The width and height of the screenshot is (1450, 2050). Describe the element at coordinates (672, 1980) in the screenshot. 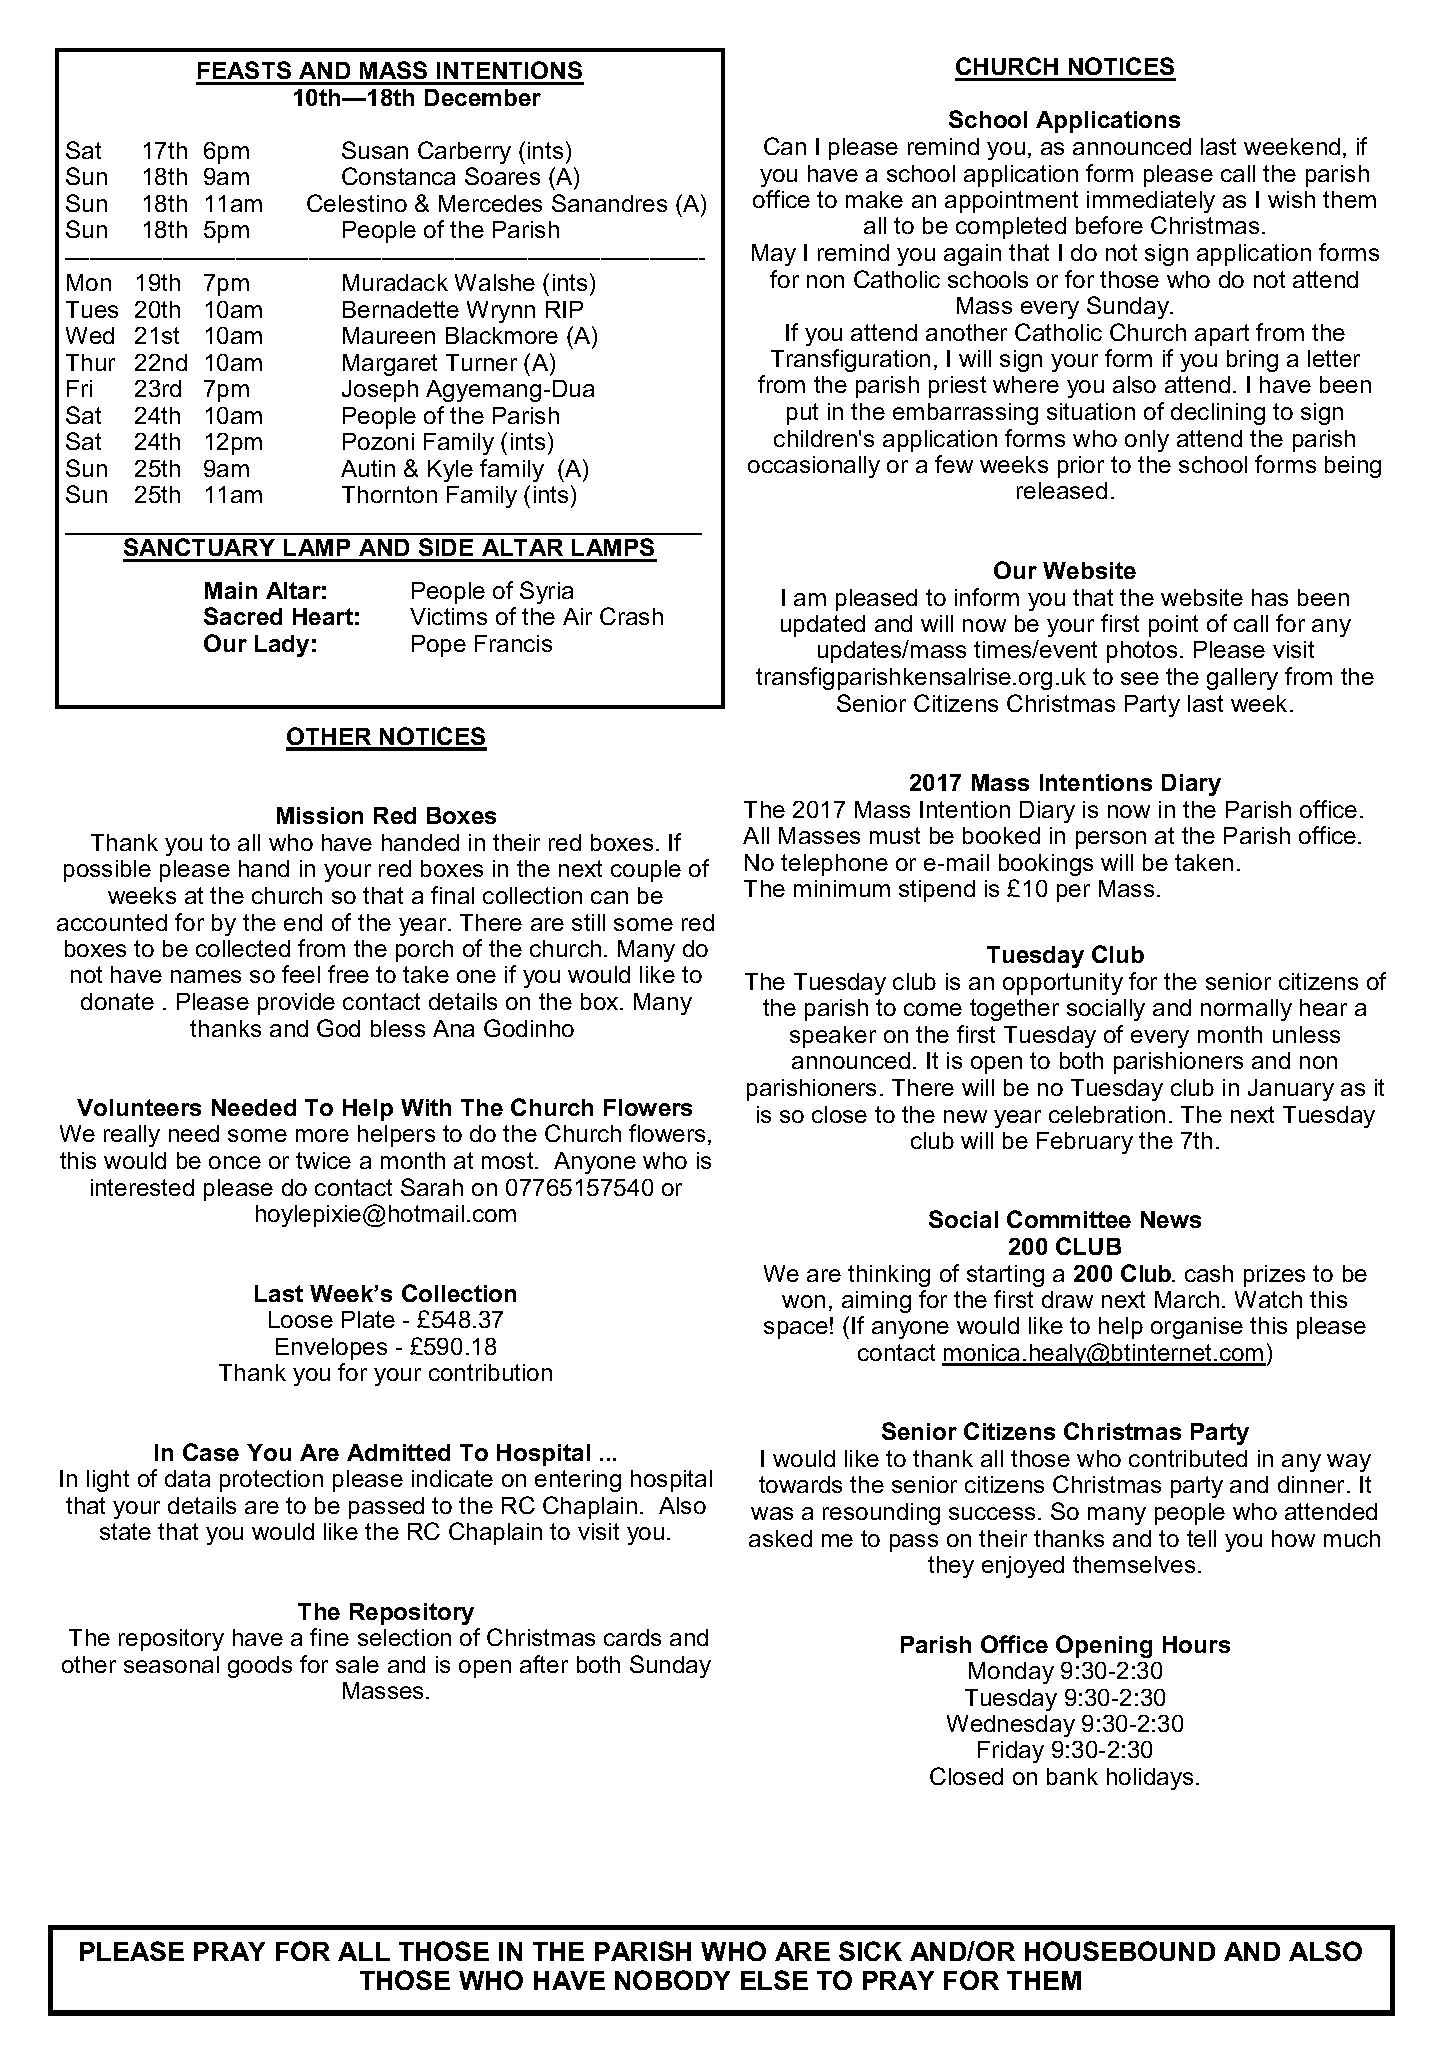

I see `NOBODY` at that location.
